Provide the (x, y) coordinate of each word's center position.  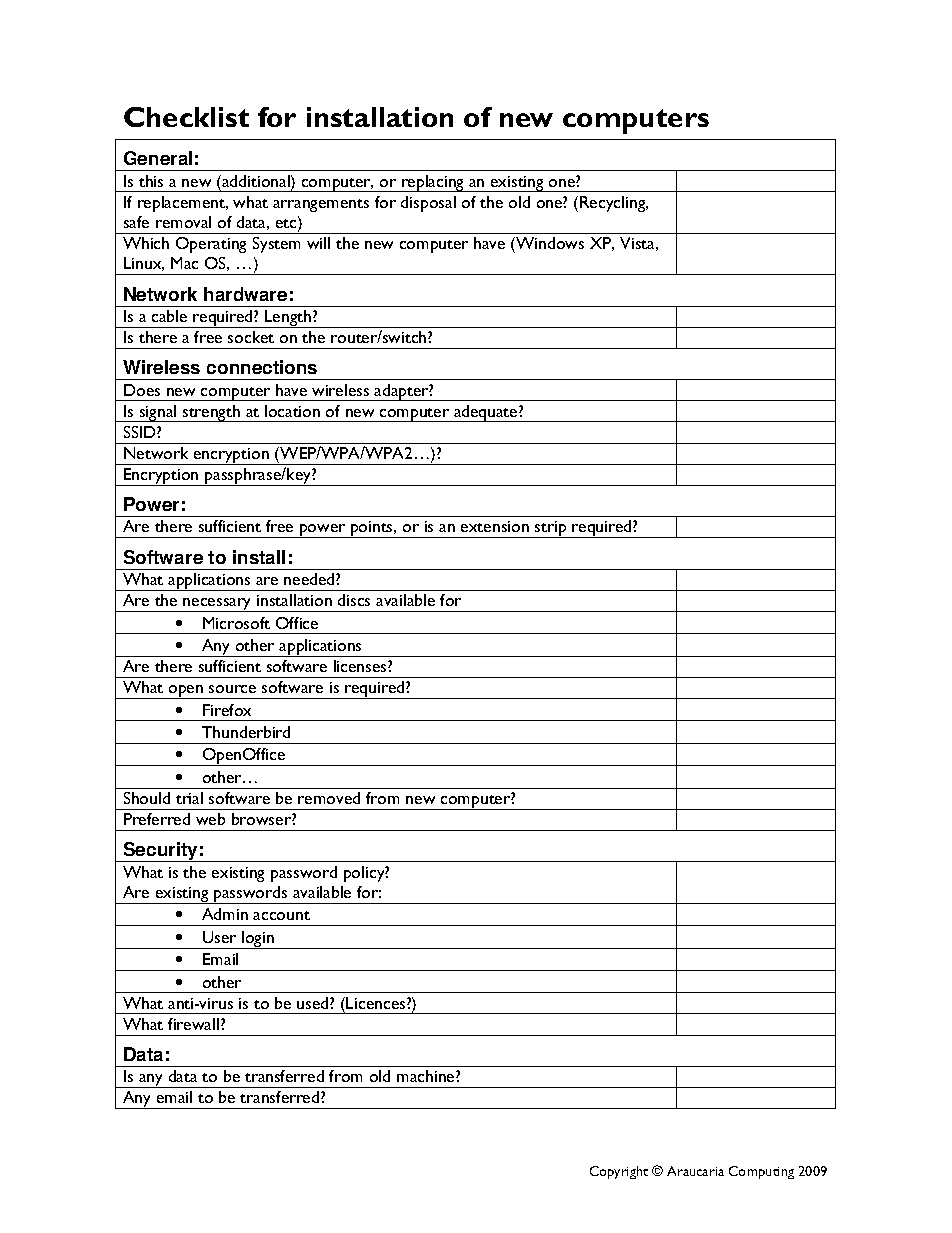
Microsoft (236, 623)
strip (551, 529)
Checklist (186, 117)
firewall (193, 1024)
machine (427, 1076)
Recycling (614, 204)
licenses (361, 666)
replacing (433, 183)
